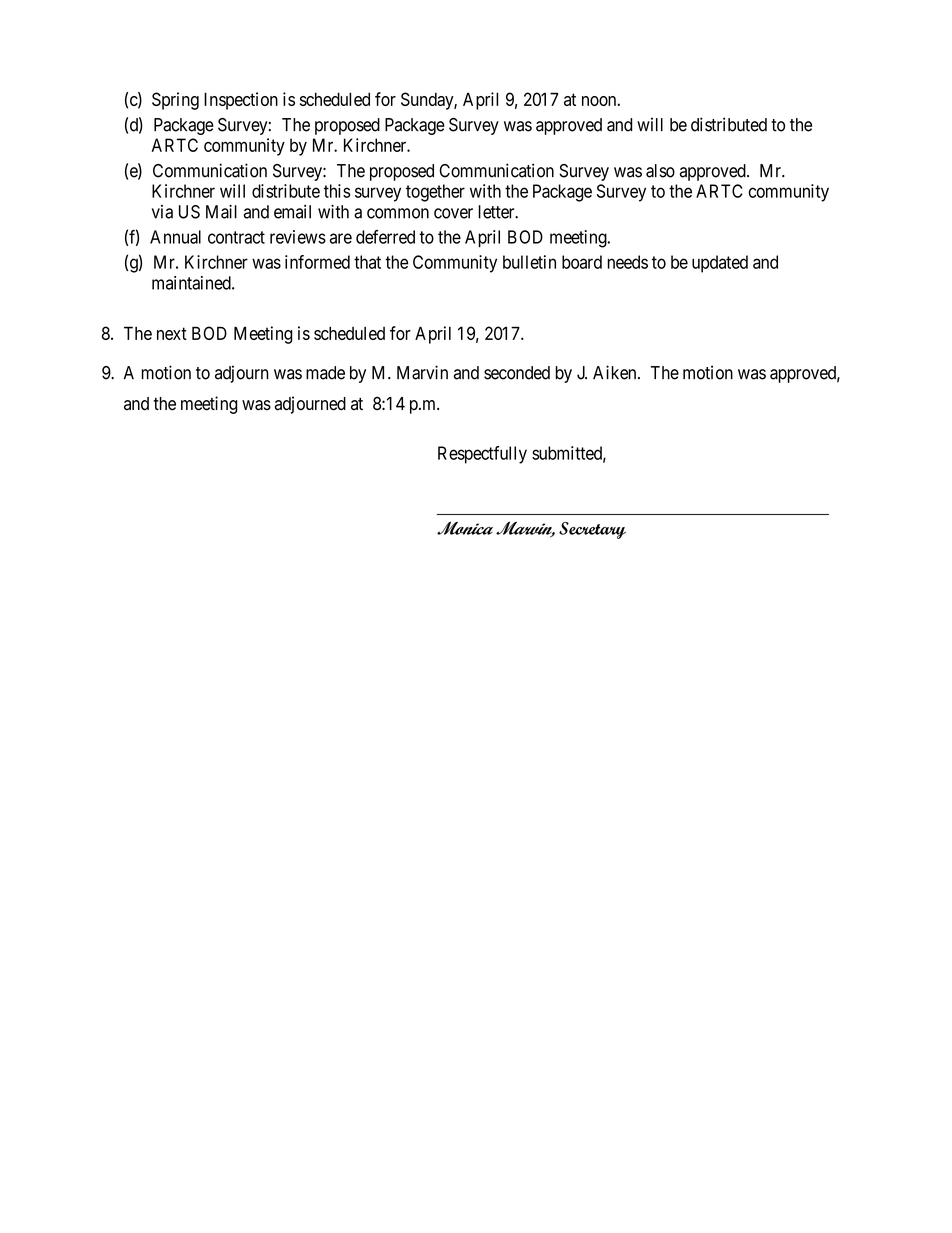 The image size is (952, 1233). I want to click on Inspection, so click(241, 101).
